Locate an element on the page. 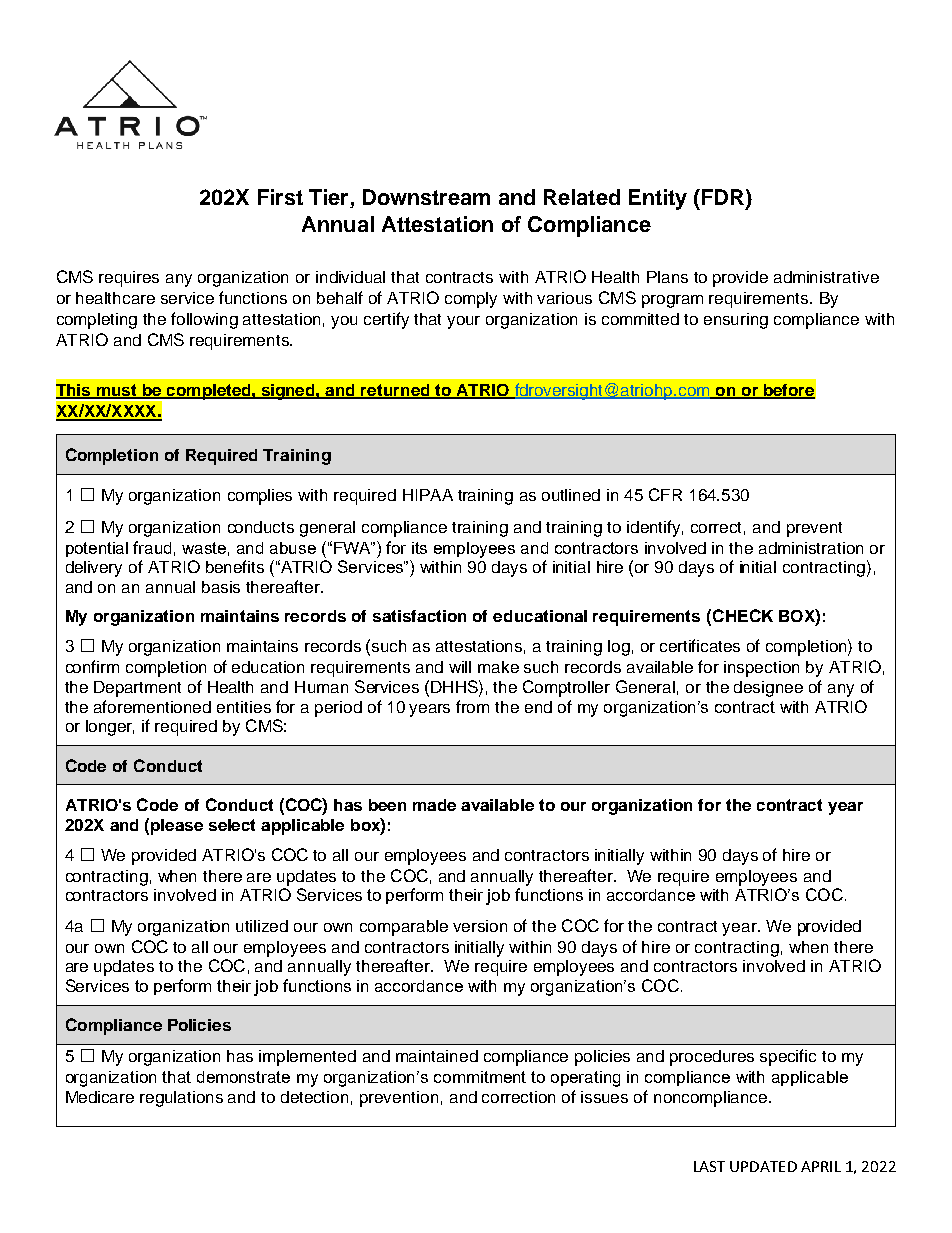  regulations is located at coordinates (181, 1099).
